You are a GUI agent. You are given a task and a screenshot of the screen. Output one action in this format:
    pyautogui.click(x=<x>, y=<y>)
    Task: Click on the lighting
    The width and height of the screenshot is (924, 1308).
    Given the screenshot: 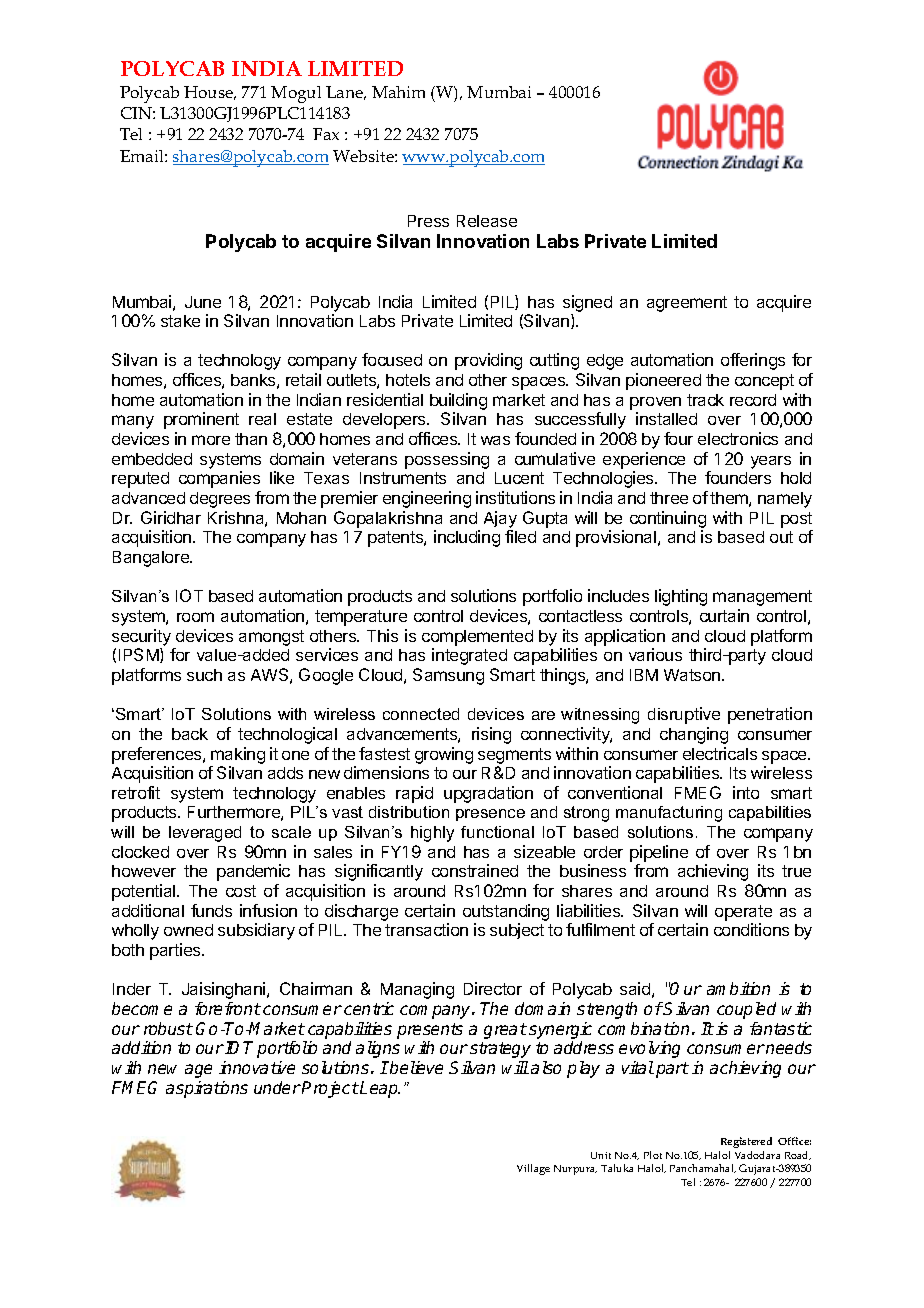 What is the action you would take?
    pyautogui.click(x=681, y=597)
